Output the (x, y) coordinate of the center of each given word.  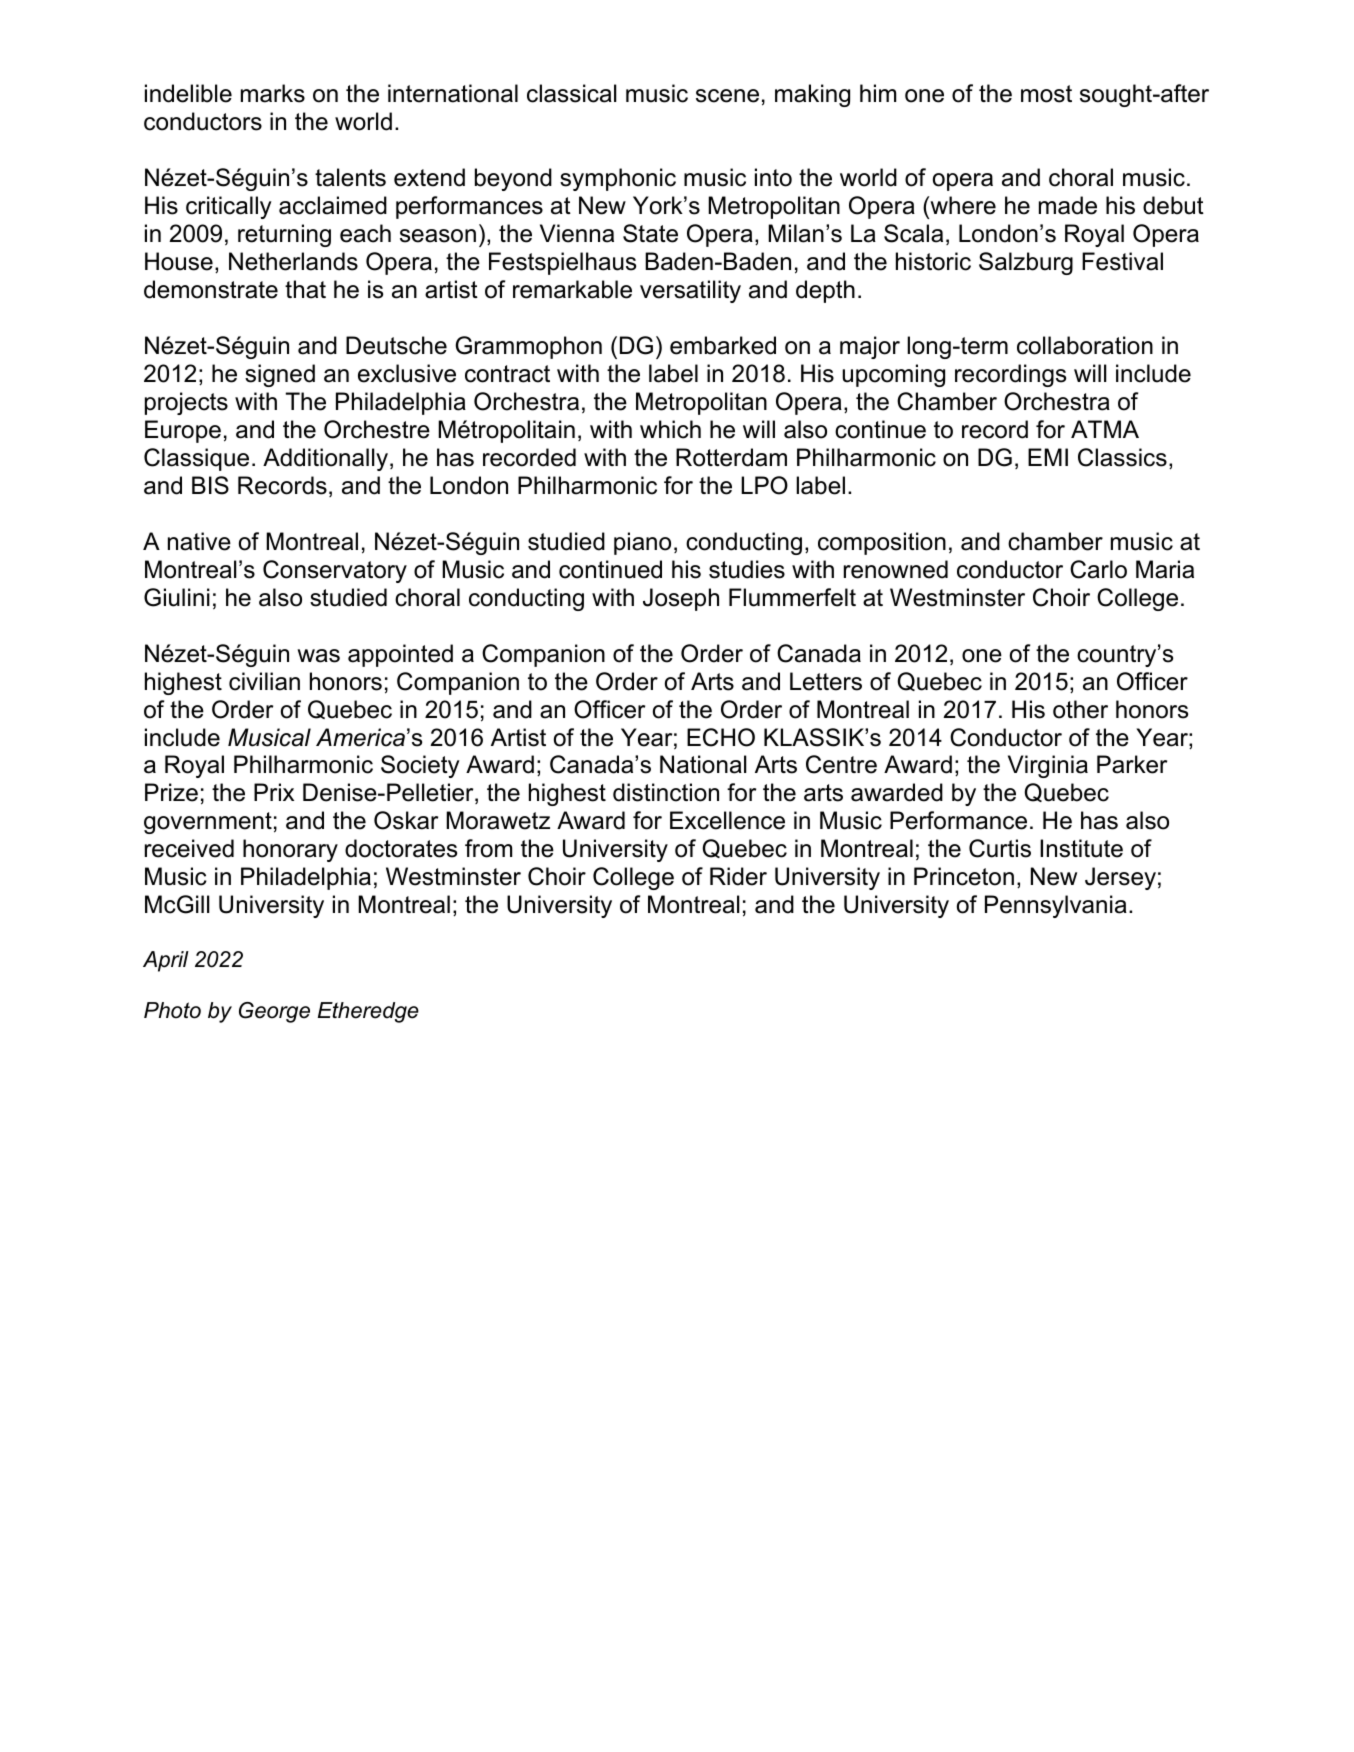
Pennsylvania (1056, 906)
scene (727, 96)
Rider (738, 876)
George (274, 1012)
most (1046, 94)
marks (273, 93)
